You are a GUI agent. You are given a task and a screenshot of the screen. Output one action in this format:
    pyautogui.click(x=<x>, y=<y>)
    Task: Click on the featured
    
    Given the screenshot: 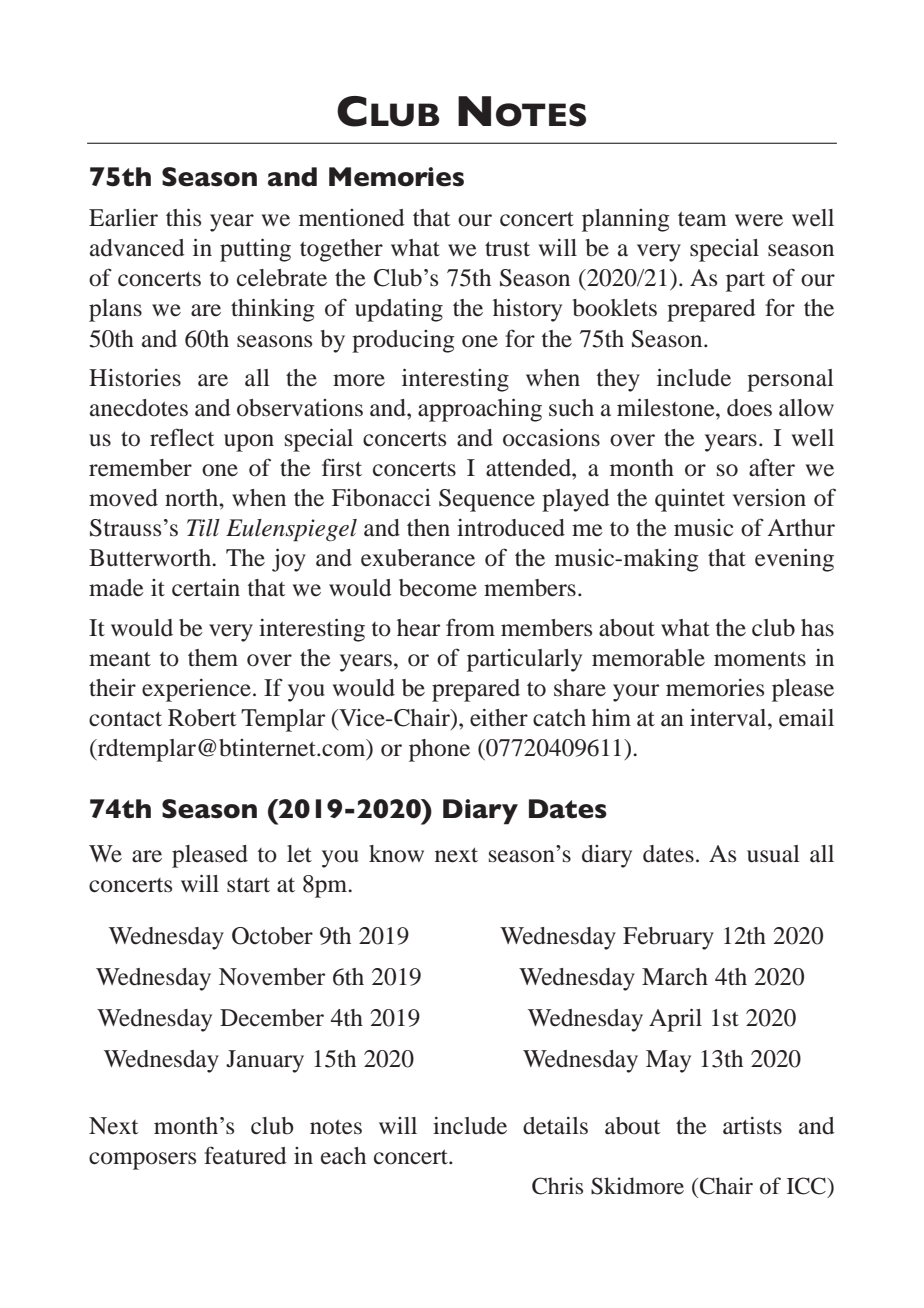 What is the action you would take?
    pyautogui.click(x=245, y=1155)
